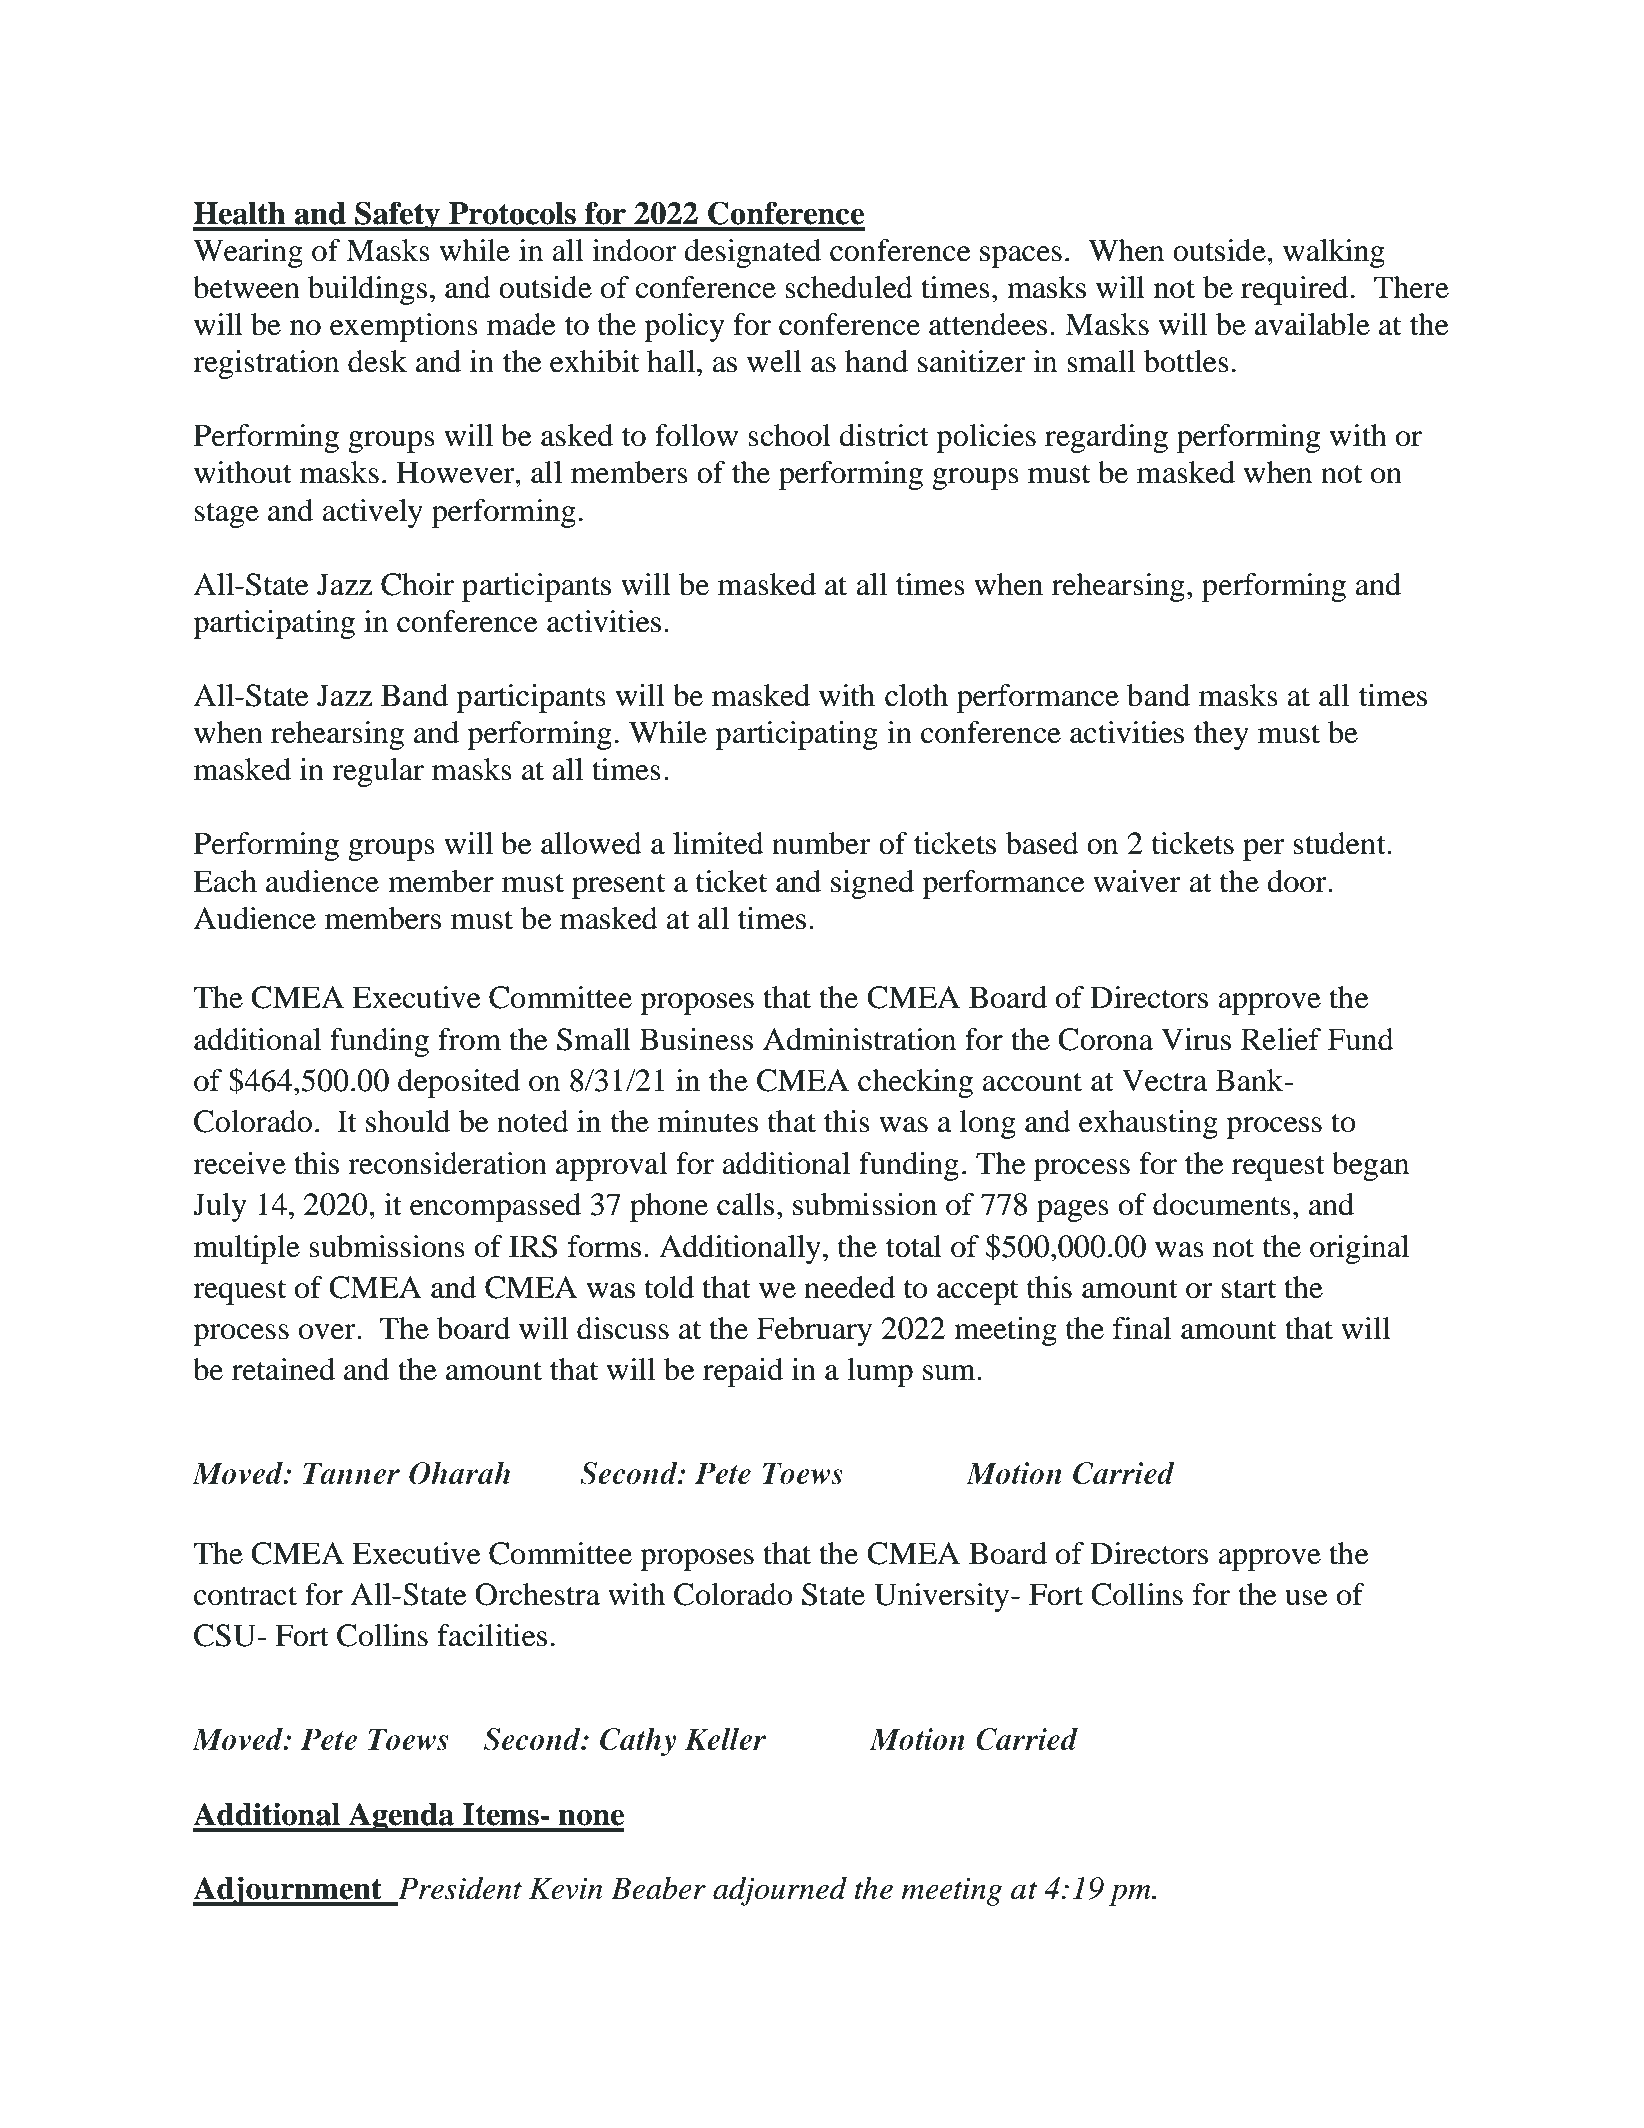 The width and height of the screenshot is (1644, 2128). I want to click on start, so click(1249, 1289).
